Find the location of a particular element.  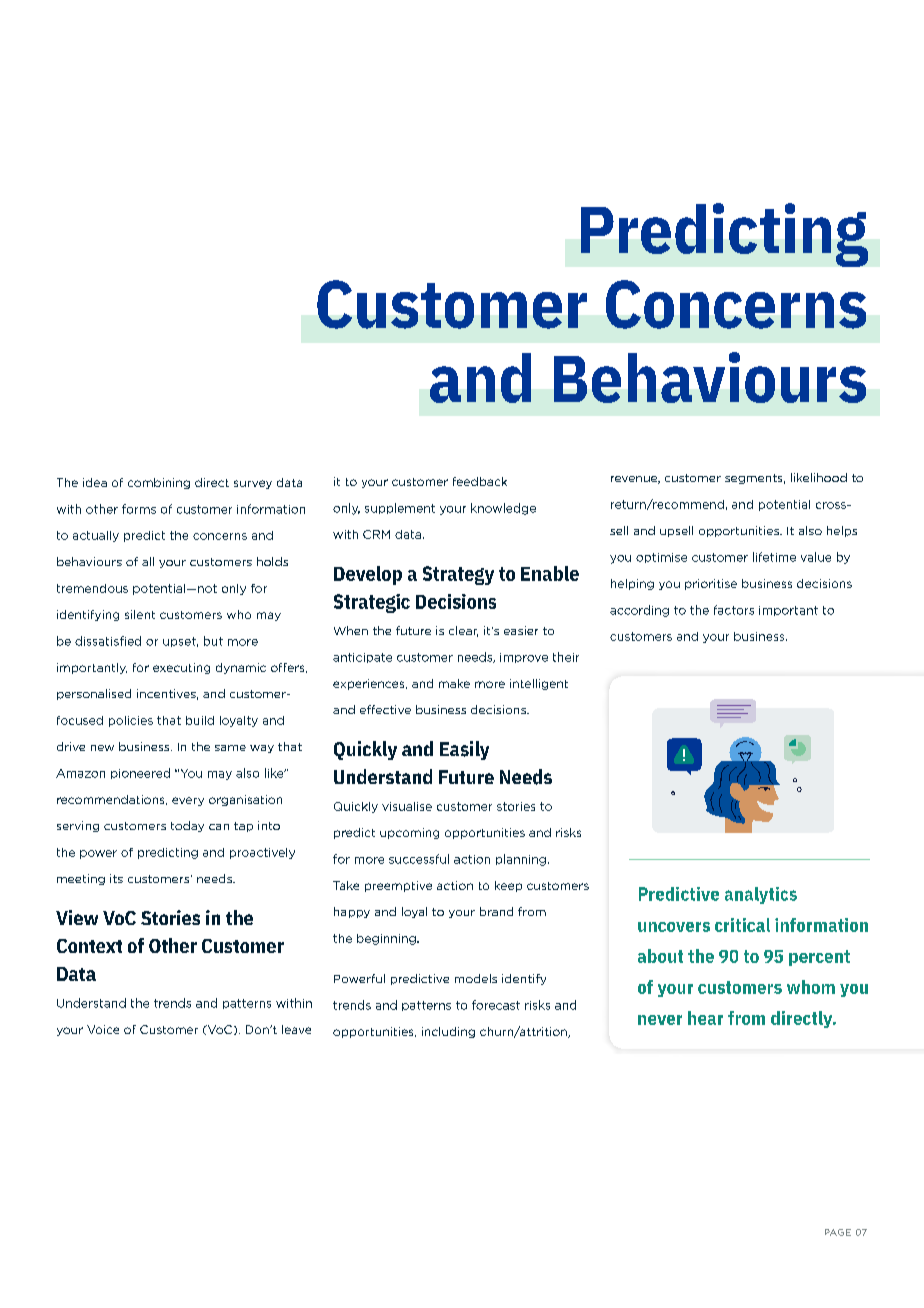

its is located at coordinates (116, 878).
